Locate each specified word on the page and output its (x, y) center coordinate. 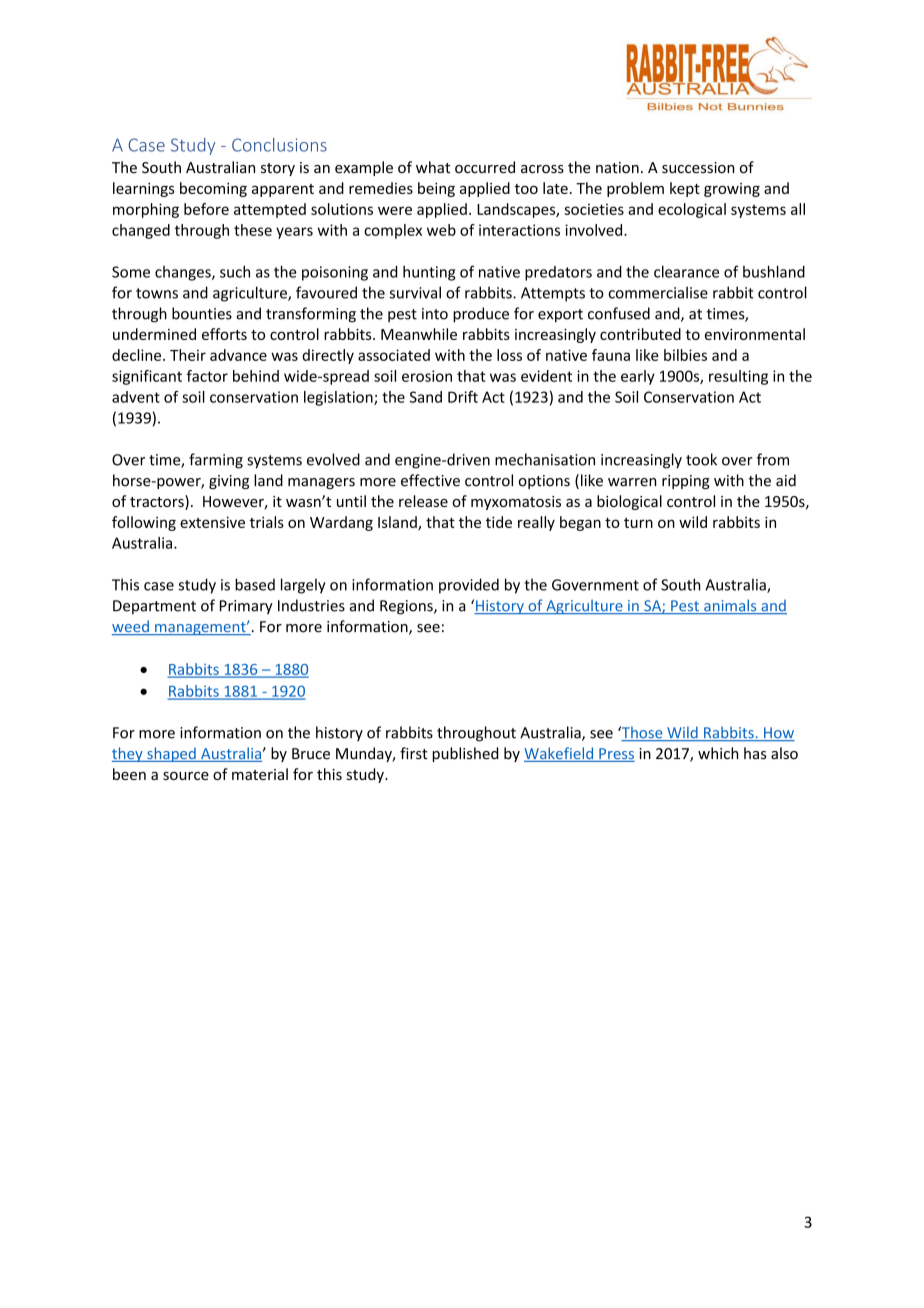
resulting (738, 377)
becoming (213, 189)
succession (698, 167)
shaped (171, 754)
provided (469, 586)
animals (730, 606)
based (255, 584)
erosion (427, 376)
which (718, 753)
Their (188, 355)
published (465, 754)
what (433, 167)
